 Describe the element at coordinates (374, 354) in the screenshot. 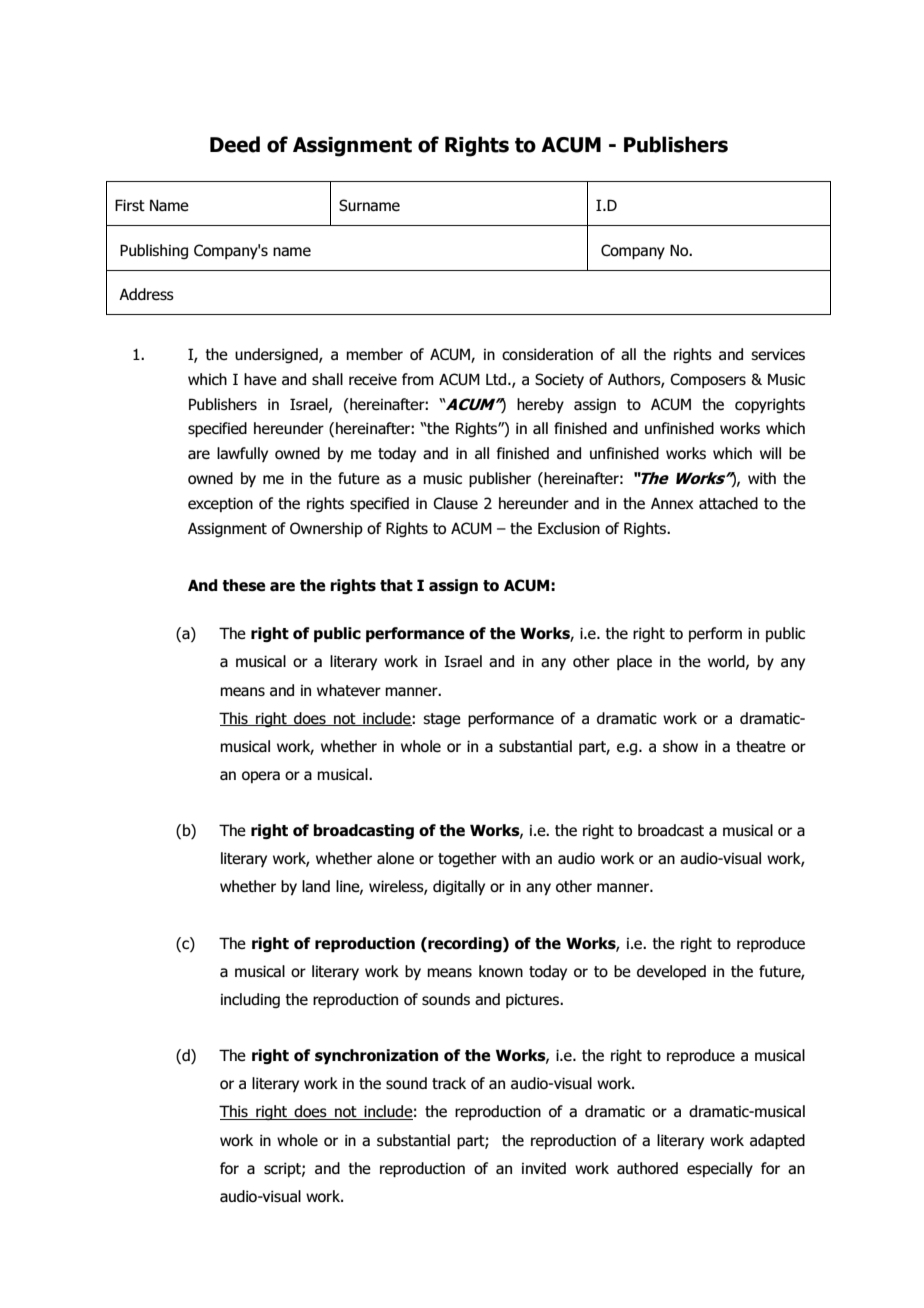

I see `member` at that location.
